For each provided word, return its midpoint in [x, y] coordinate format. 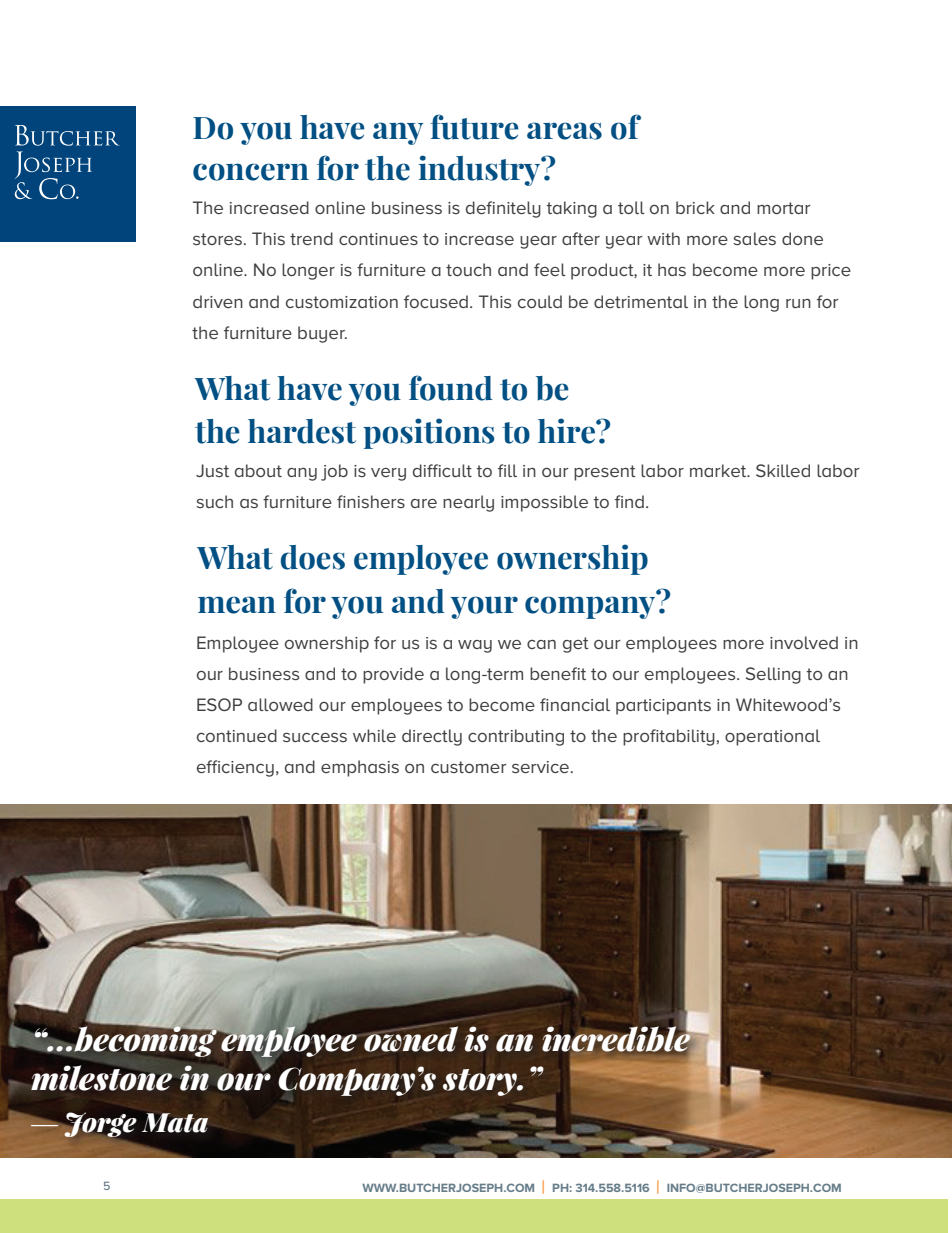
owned [411, 1038]
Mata [175, 1123]
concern [251, 172]
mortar [783, 208]
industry [481, 170]
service [540, 767]
